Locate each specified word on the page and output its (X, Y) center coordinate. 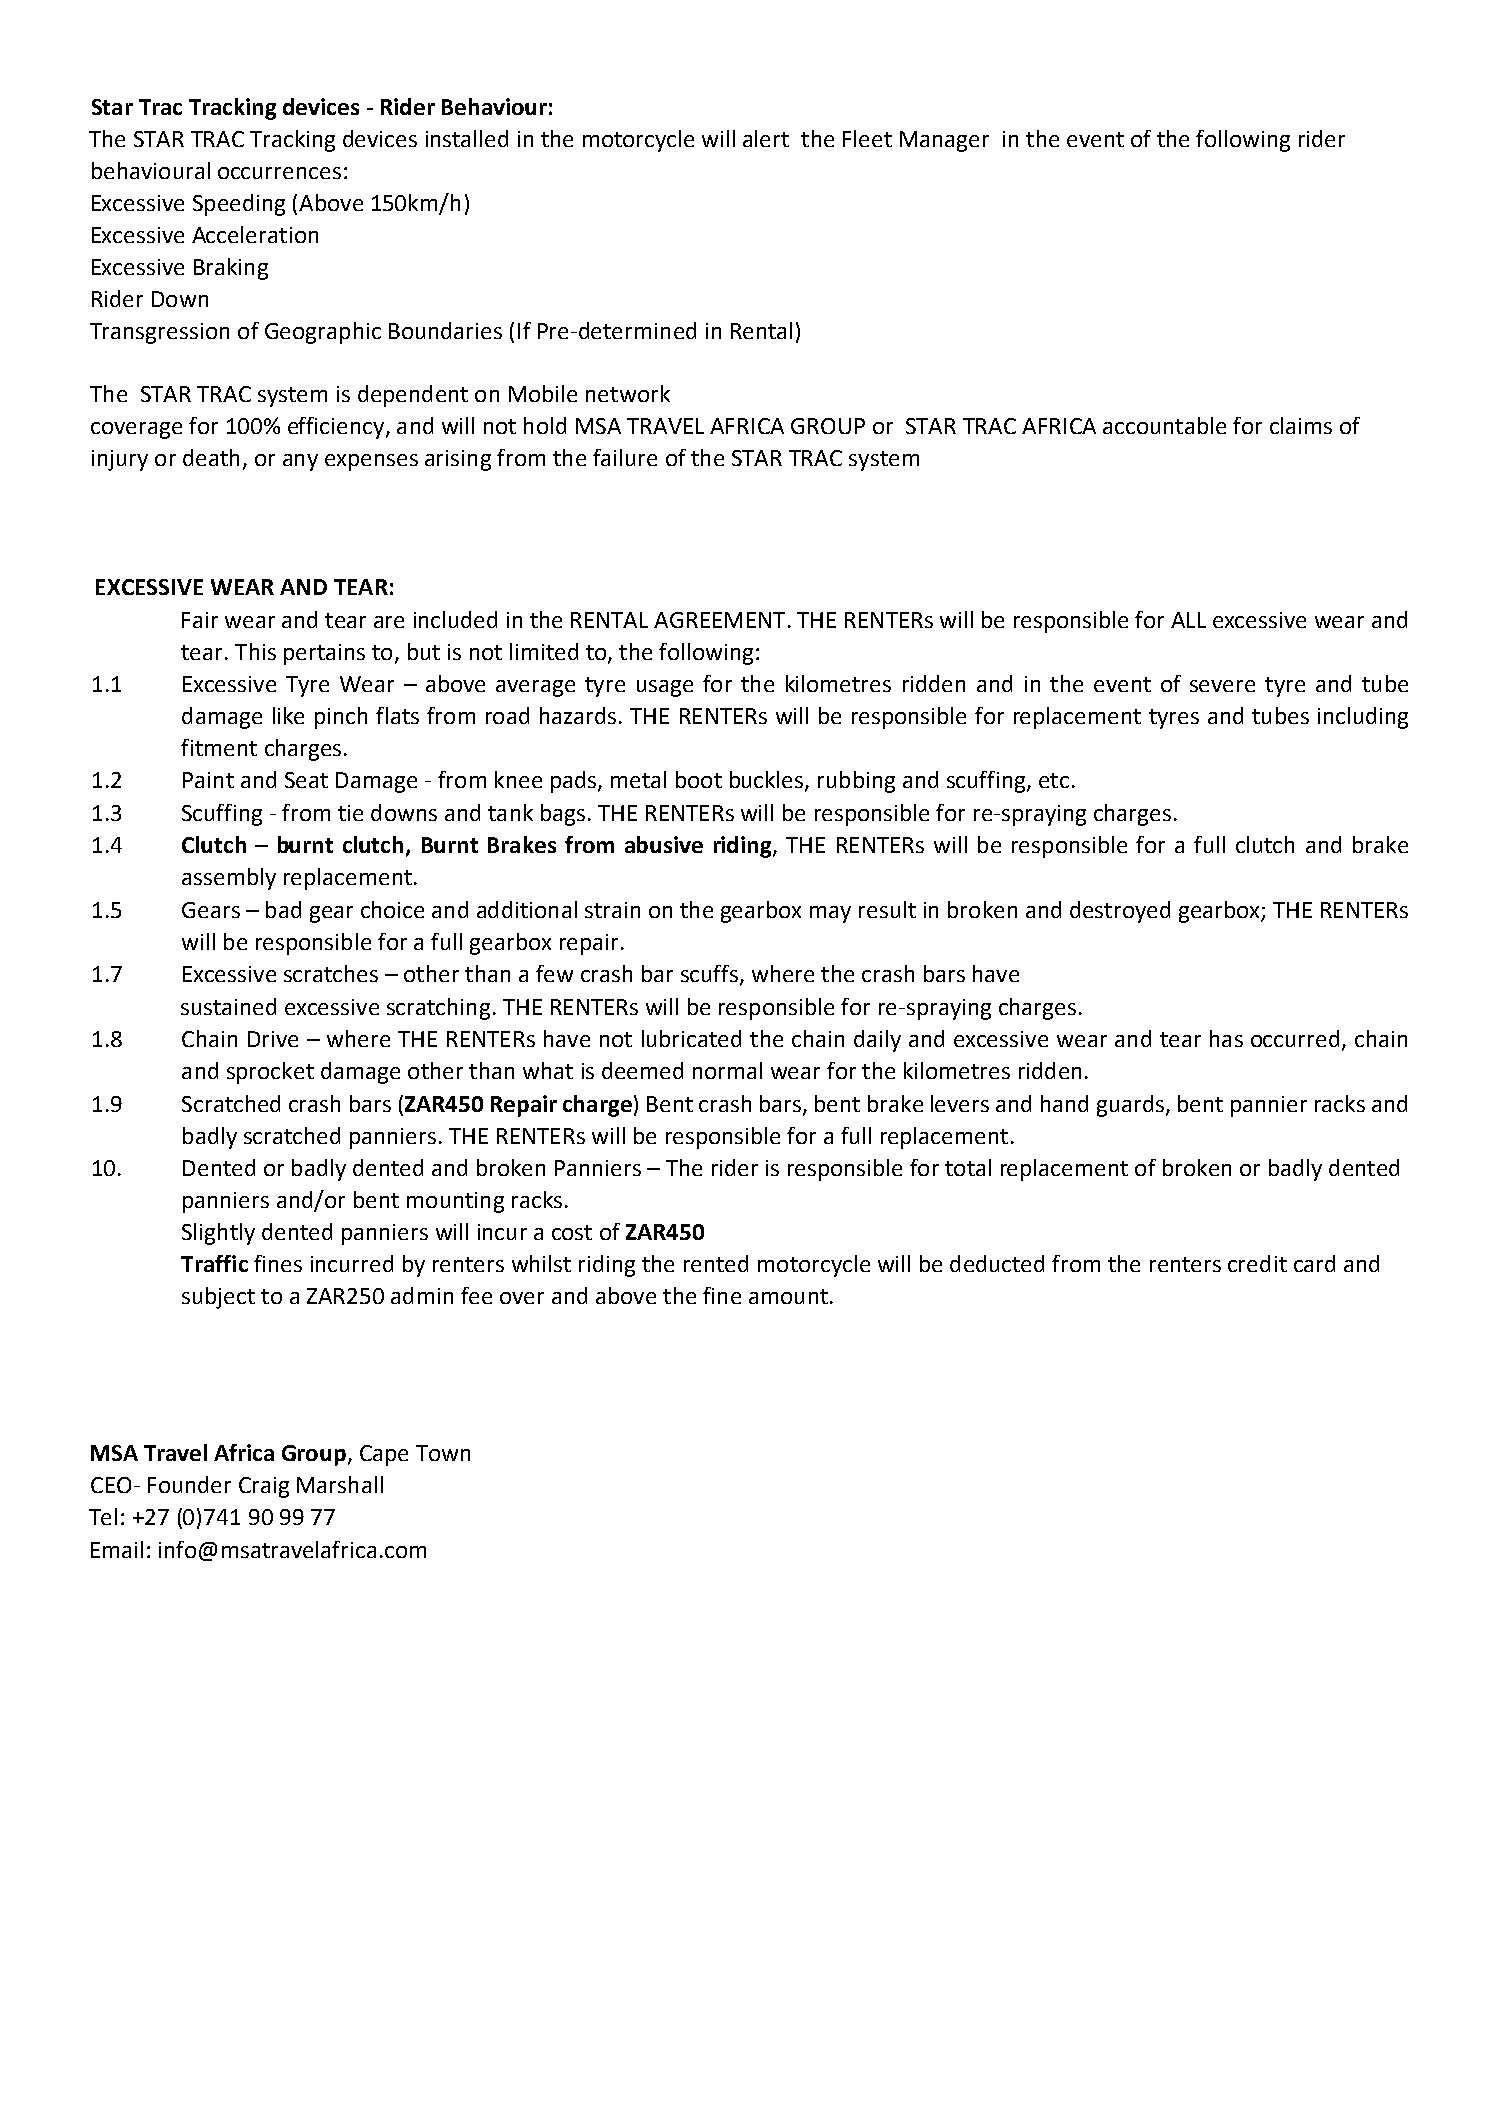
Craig (264, 1487)
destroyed (1120, 912)
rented (716, 1263)
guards (1130, 1106)
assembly (229, 879)
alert (766, 138)
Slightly (218, 1234)
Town (443, 1453)
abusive (664, 844)
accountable (1164, 425)
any (300, 462)
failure (625, 457)
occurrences (279, 173)
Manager (944, 141)
